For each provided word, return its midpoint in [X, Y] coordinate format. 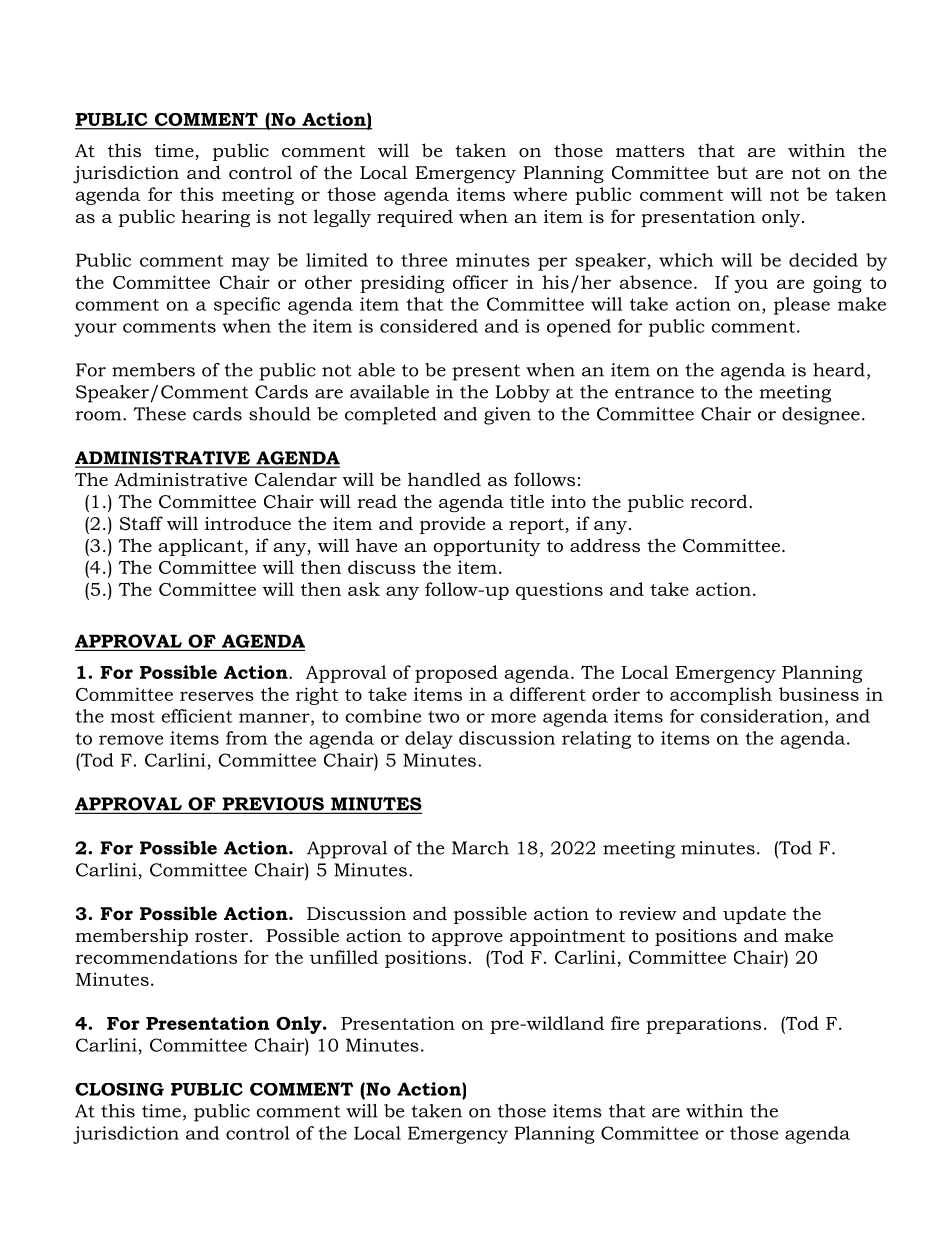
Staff [141, 523]
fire [625, 1023]
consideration [763, 717]
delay [429, 740]
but [732, 172]
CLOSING [119, 1089]
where [540, 194]
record [720, 501]
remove [131, 740]
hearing [215, 218]
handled [444, 479]
